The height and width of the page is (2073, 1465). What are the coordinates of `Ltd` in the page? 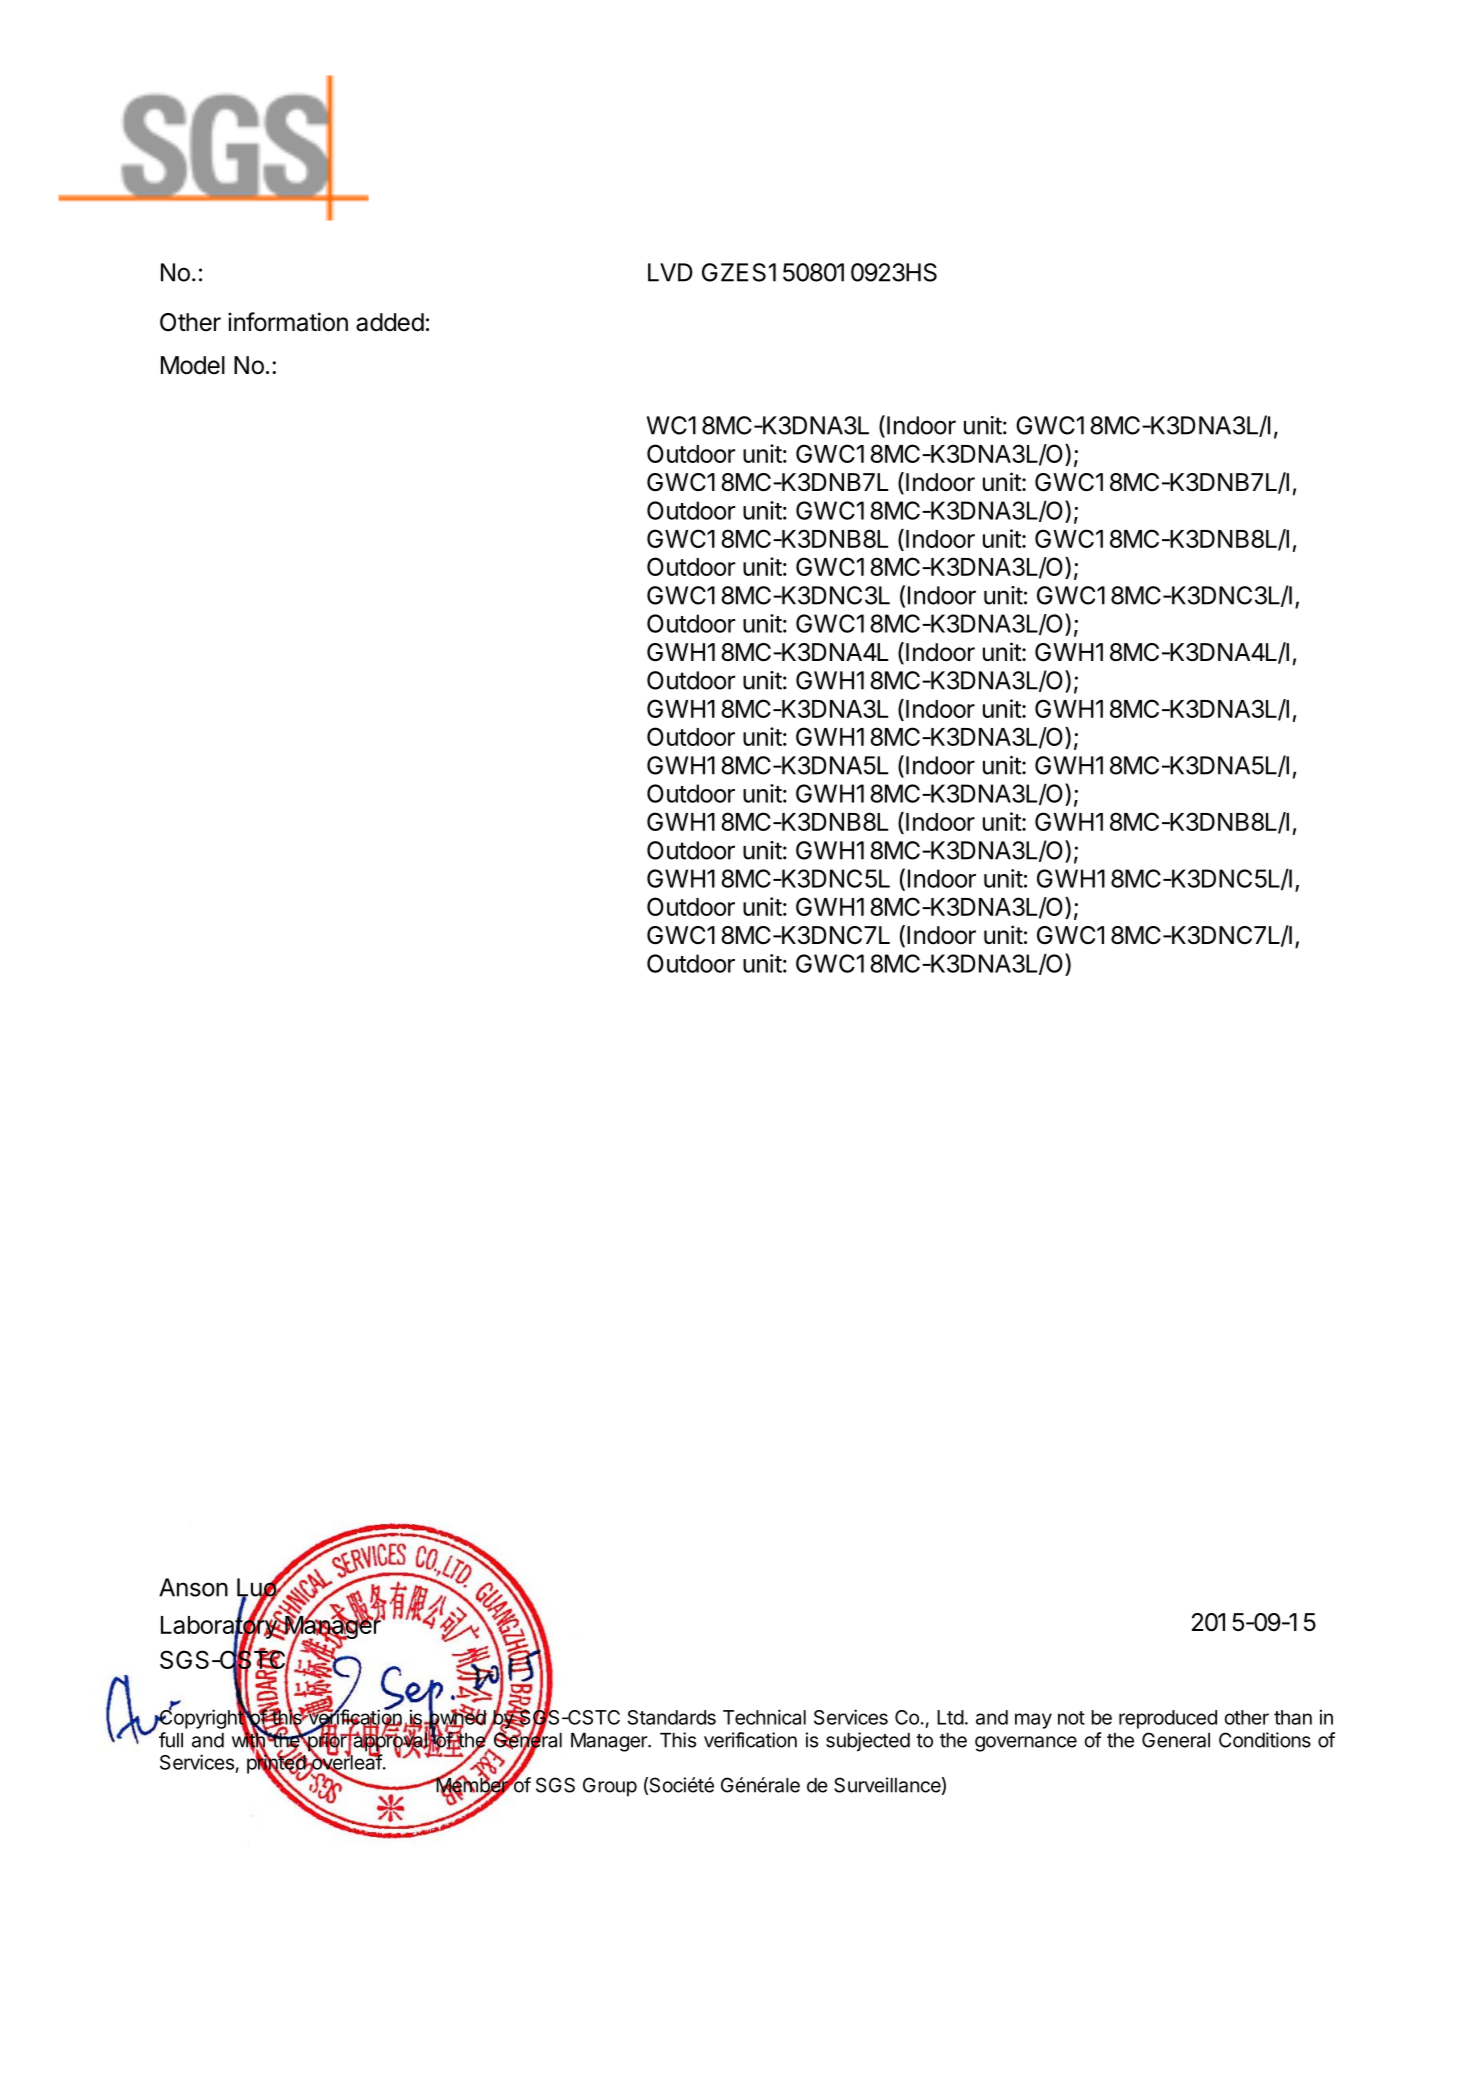 It's located at (950, 1717).
